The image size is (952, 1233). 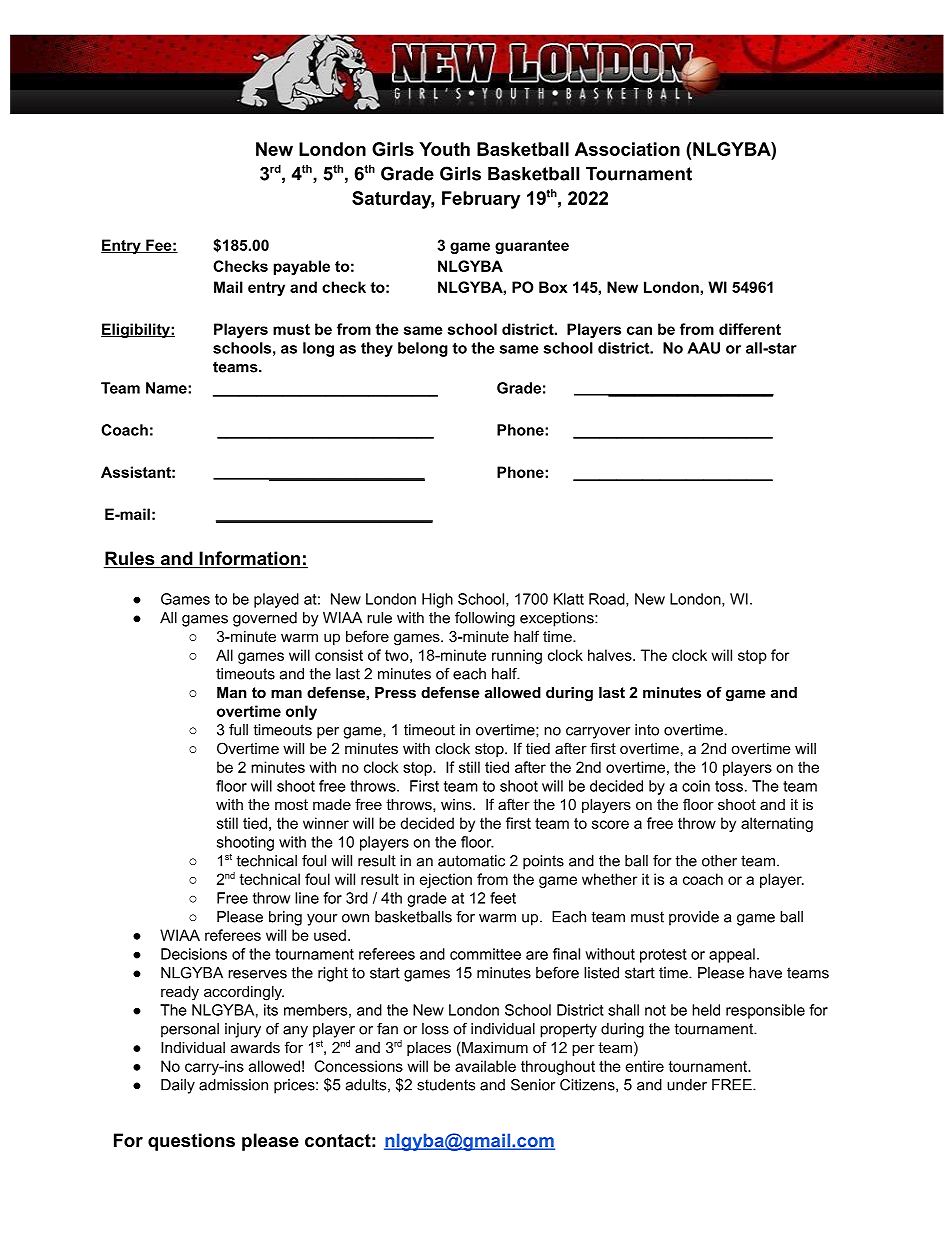 What do you see at coordinates (481, 200) in the screenshot?
I see `February` at bounding box center [481, 200].
